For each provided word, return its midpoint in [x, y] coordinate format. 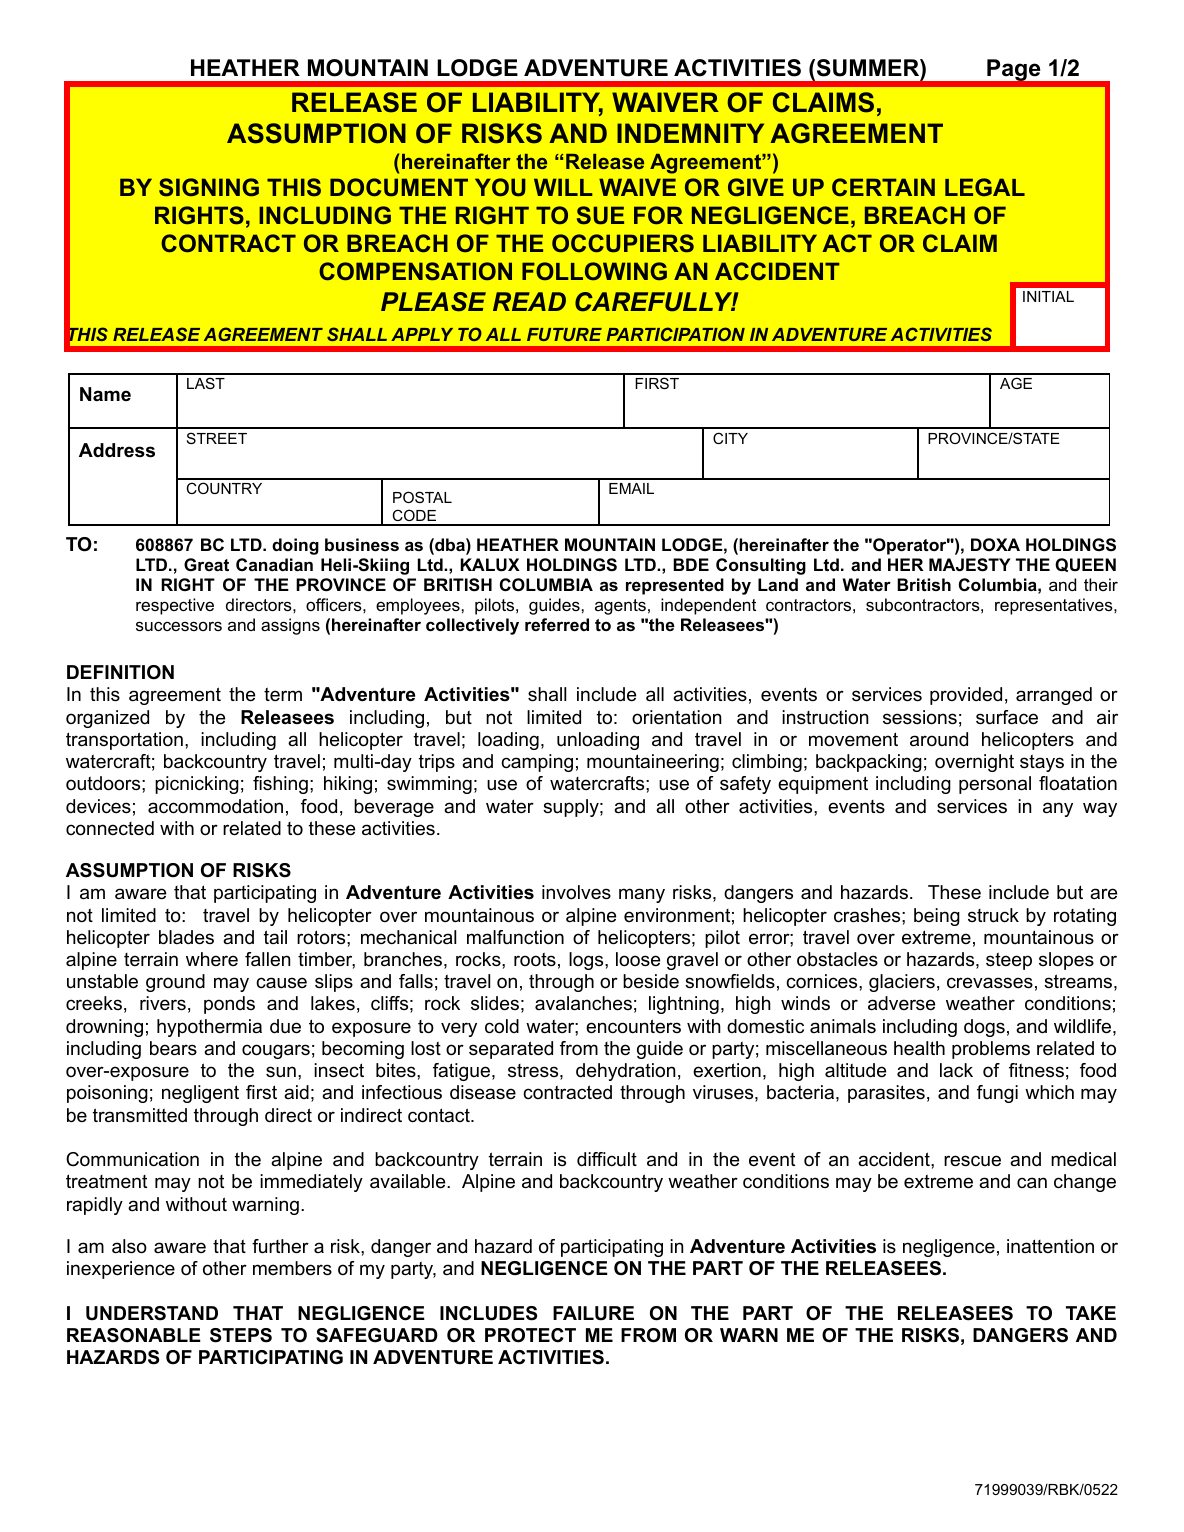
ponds [229, 1005]
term [283, 694]
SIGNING [209, 187]
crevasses [990, 983]
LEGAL [985, 187]
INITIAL [1048, 296]
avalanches [583, 1003]
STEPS [241, 1335]
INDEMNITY [690, 133]
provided [966, 696]
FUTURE [564, 334]
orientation [676, 717]
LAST [206, 383]
